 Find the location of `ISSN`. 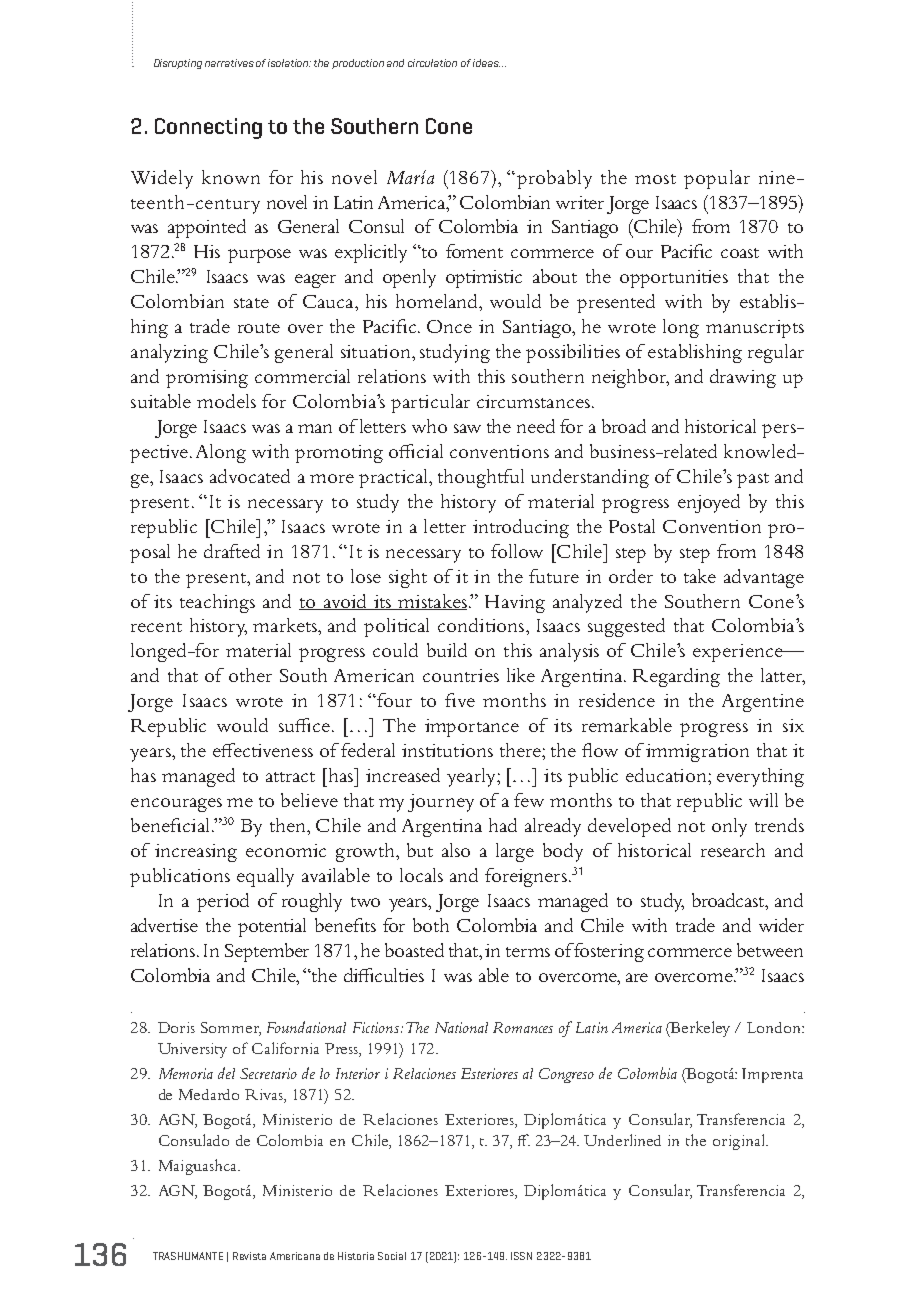

ISSN is located at coordinates (521, 1256).
